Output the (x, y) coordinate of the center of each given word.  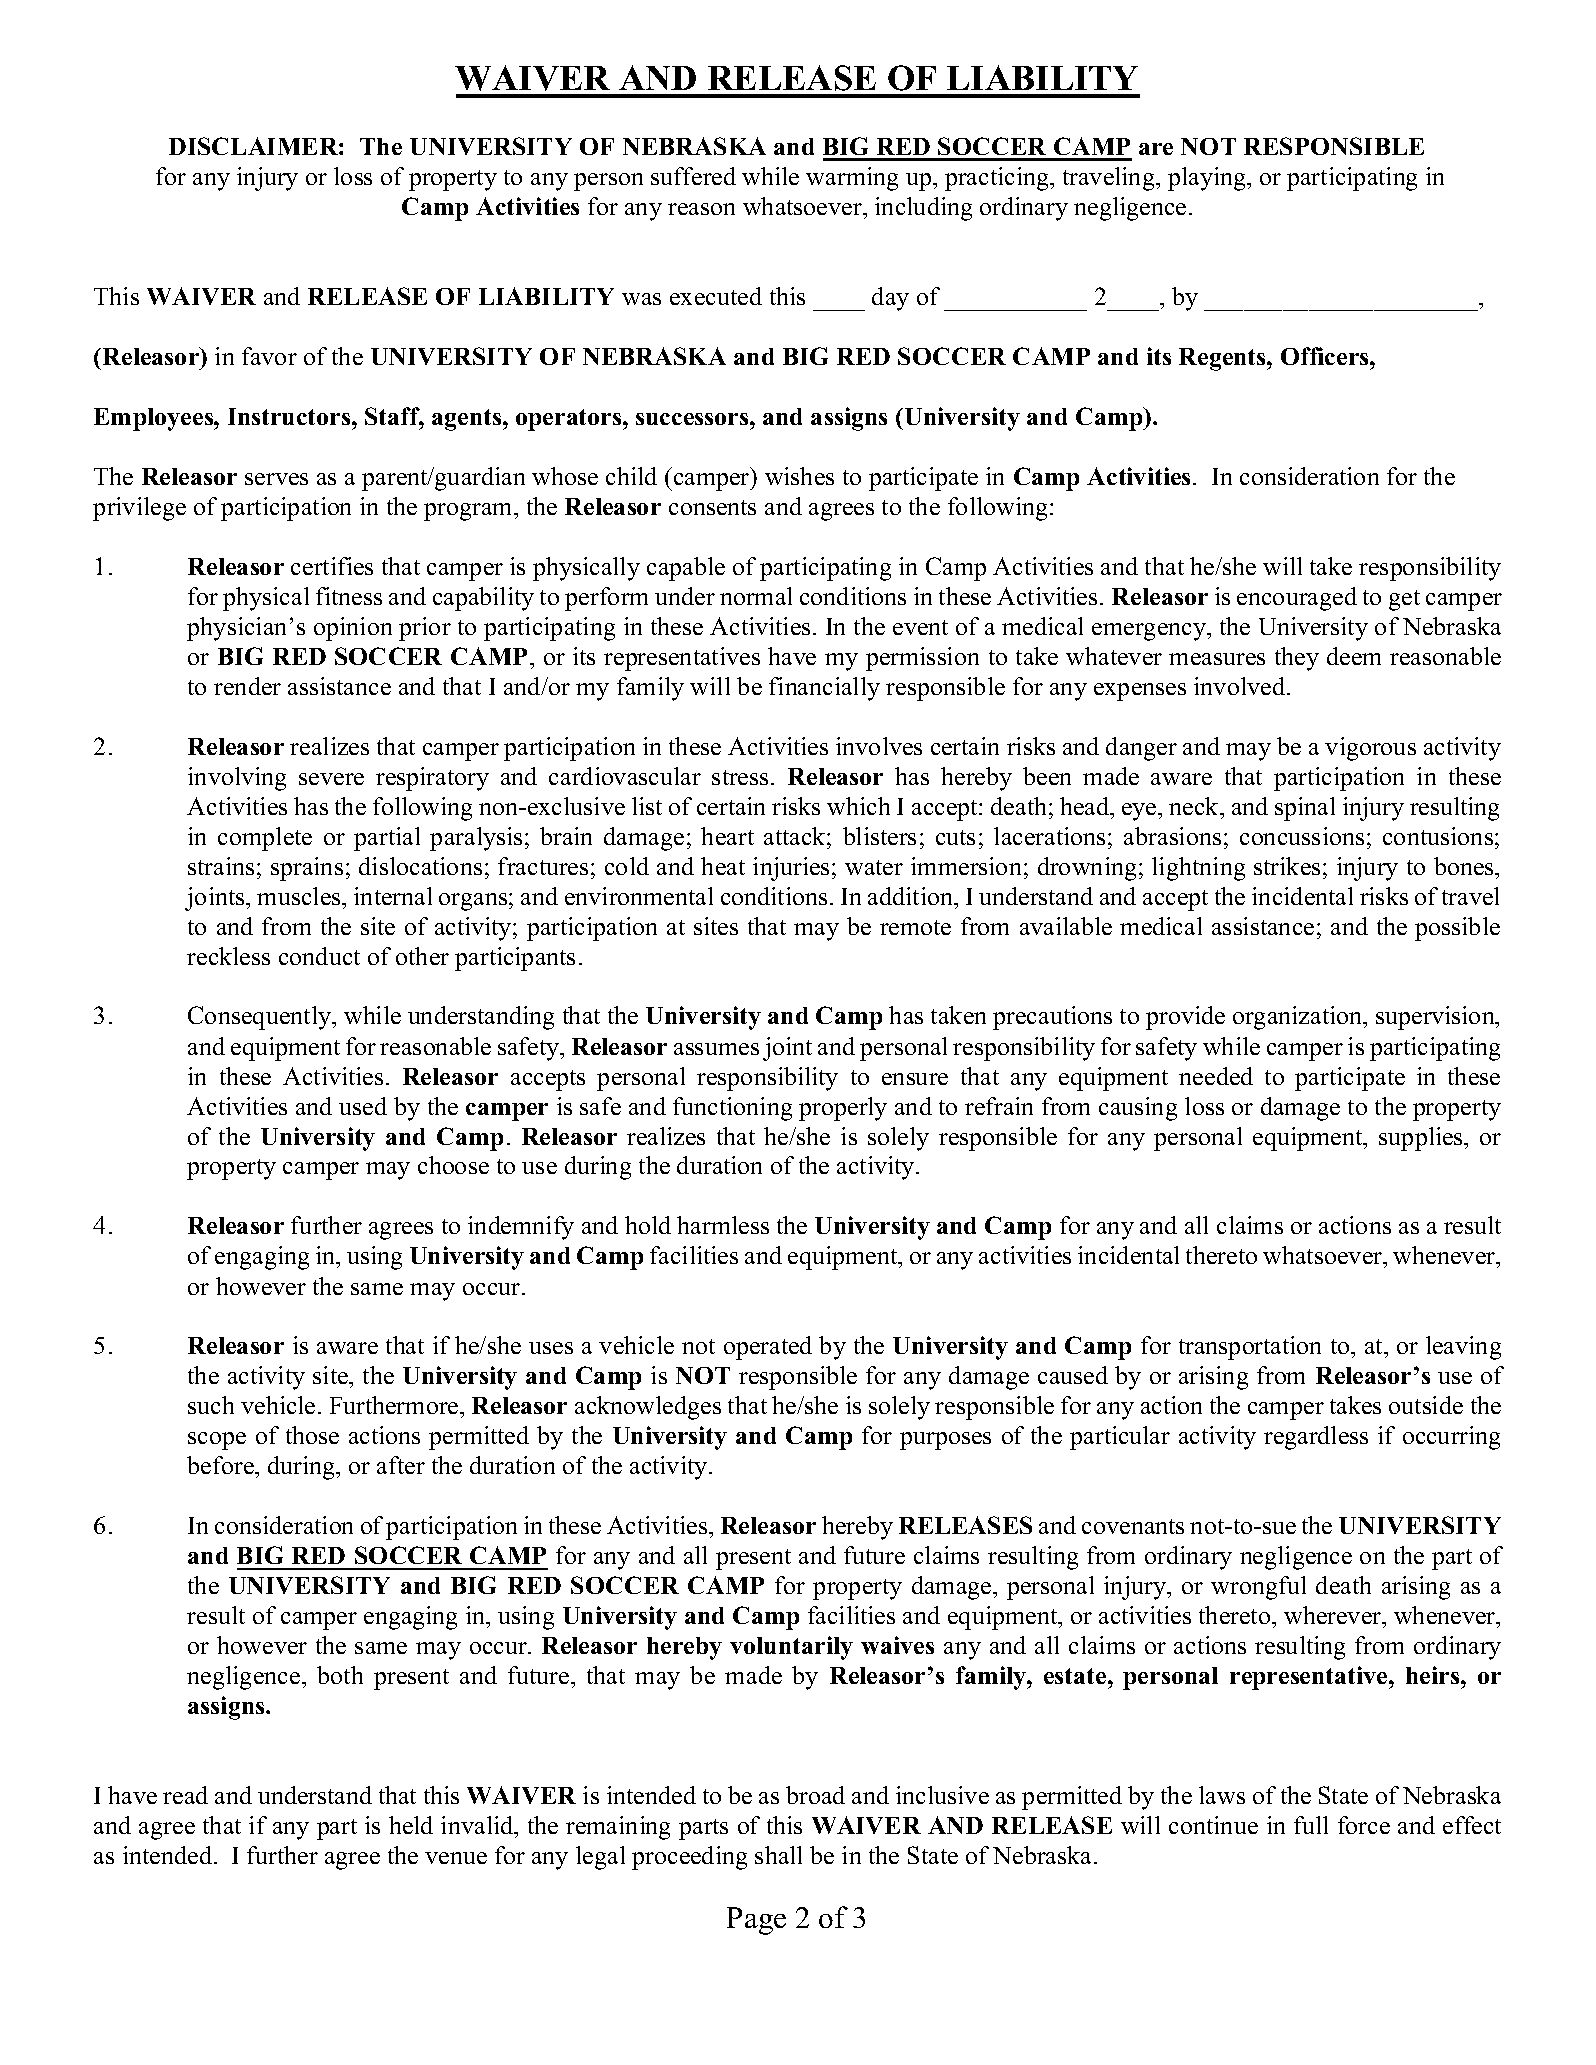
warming (852, 179)
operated (768, 1348)
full (1311, 1825)
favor (269, 356)
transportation (1250, 1348)
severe (331, 779)
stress (740, 777)
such (211, 1405)
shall (778, 1855)
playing (1208, 179)
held (411, 1825)
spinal (1305, 809)
